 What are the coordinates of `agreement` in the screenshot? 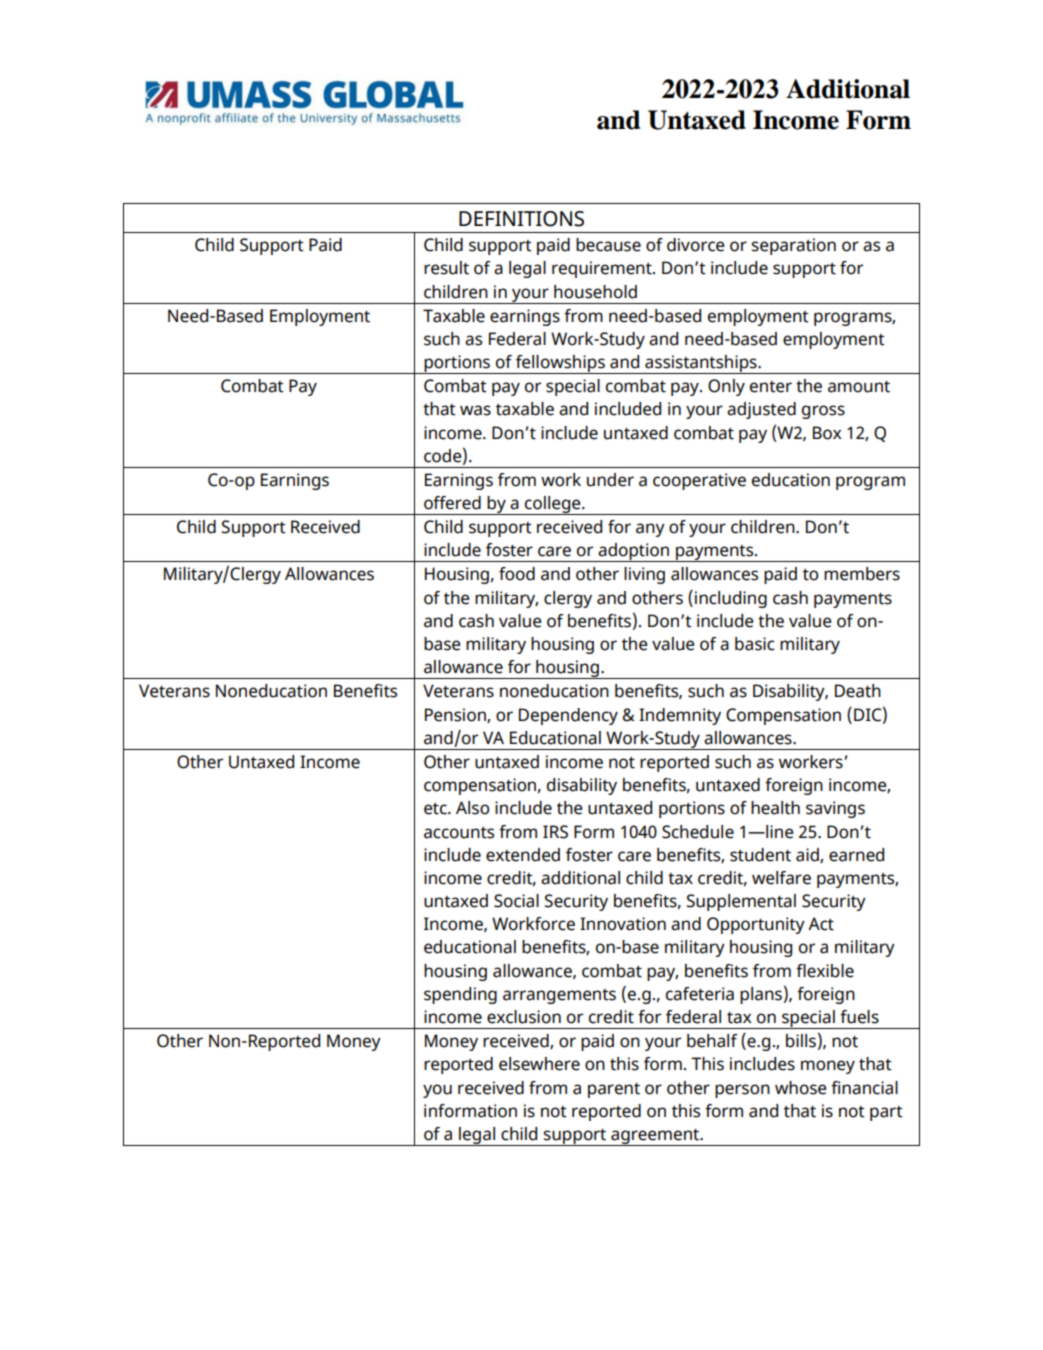 It's located at (655, 1137).
